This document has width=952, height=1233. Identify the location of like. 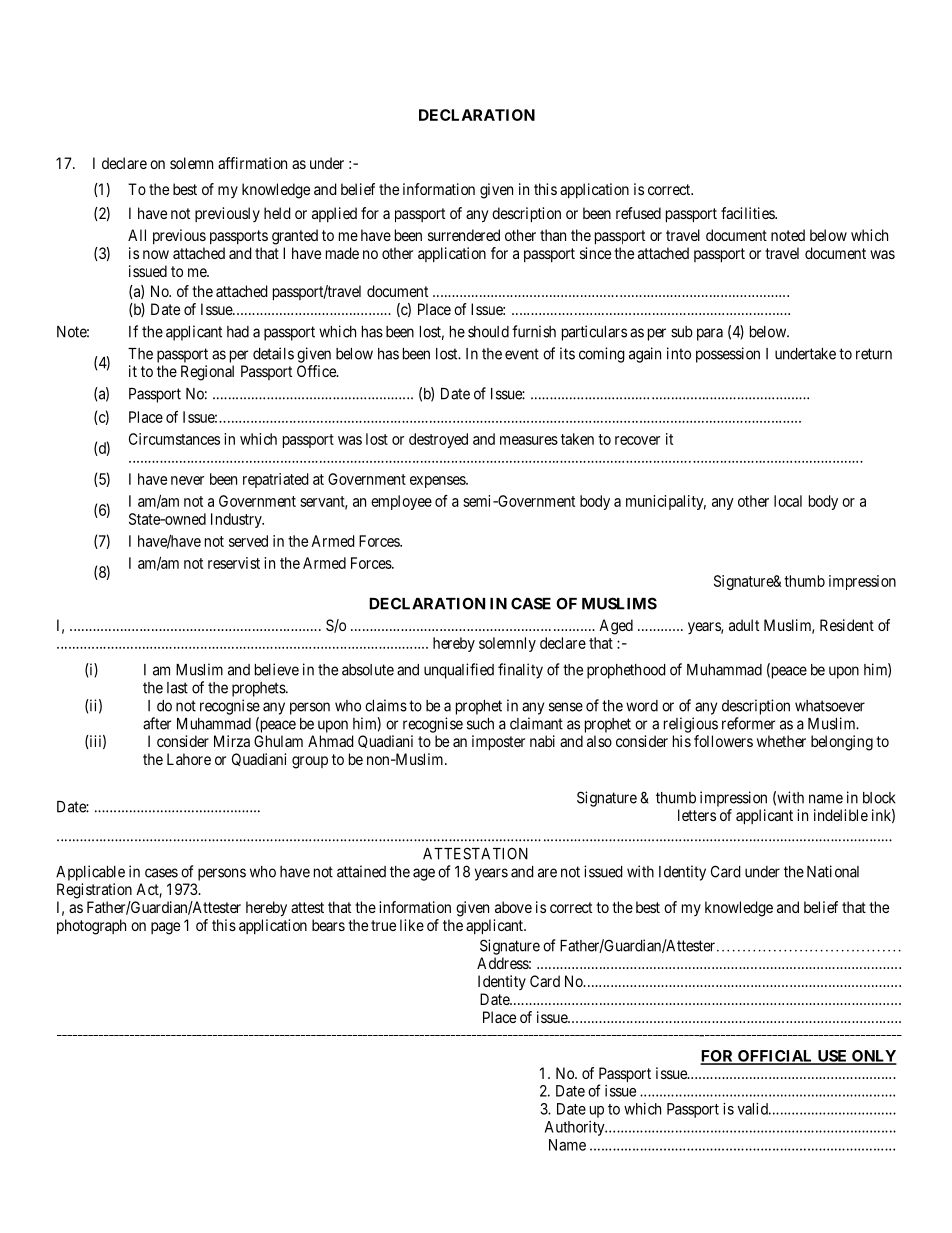
(412, 925).
